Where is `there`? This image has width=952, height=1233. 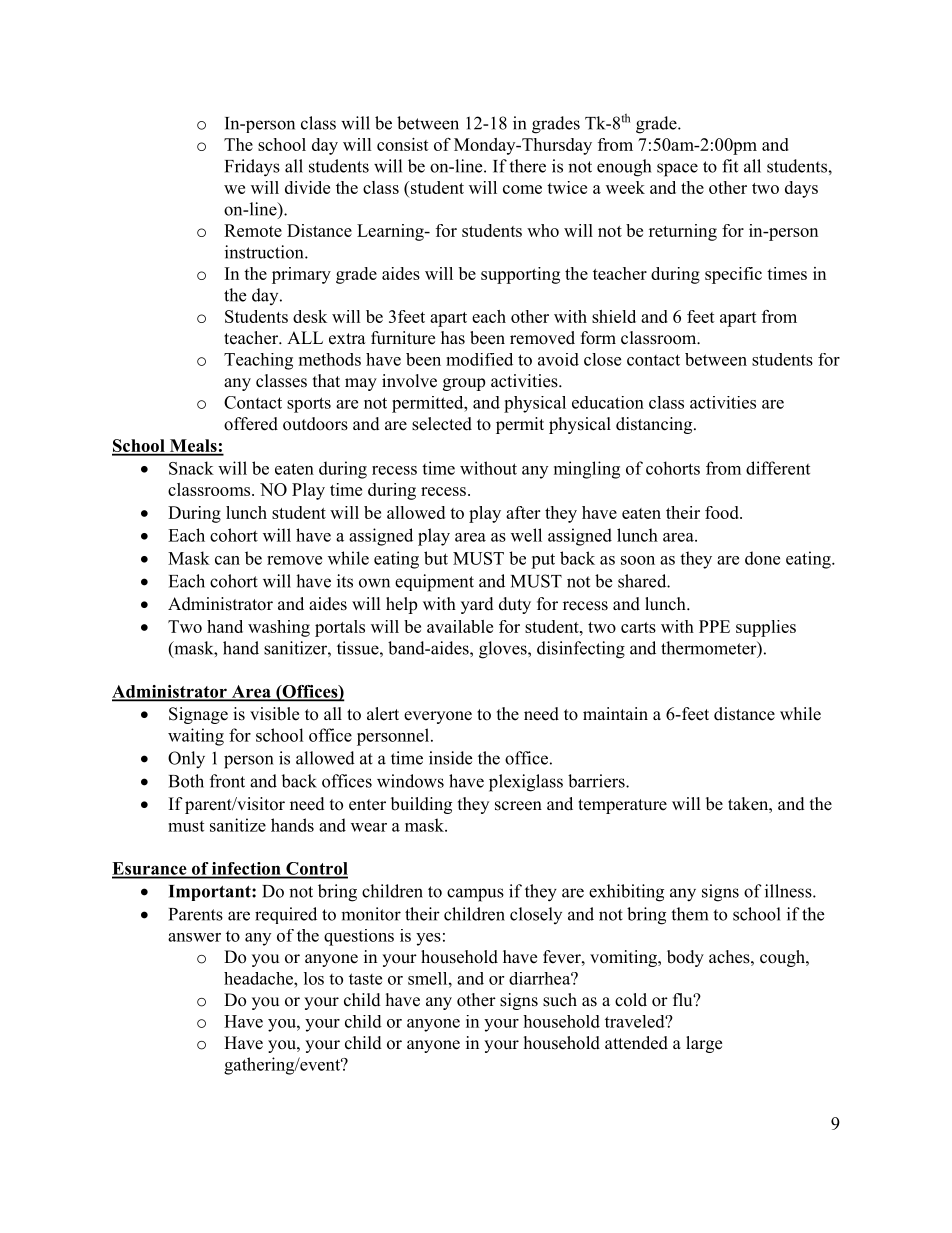 there is located at coordinates (527, 166).
